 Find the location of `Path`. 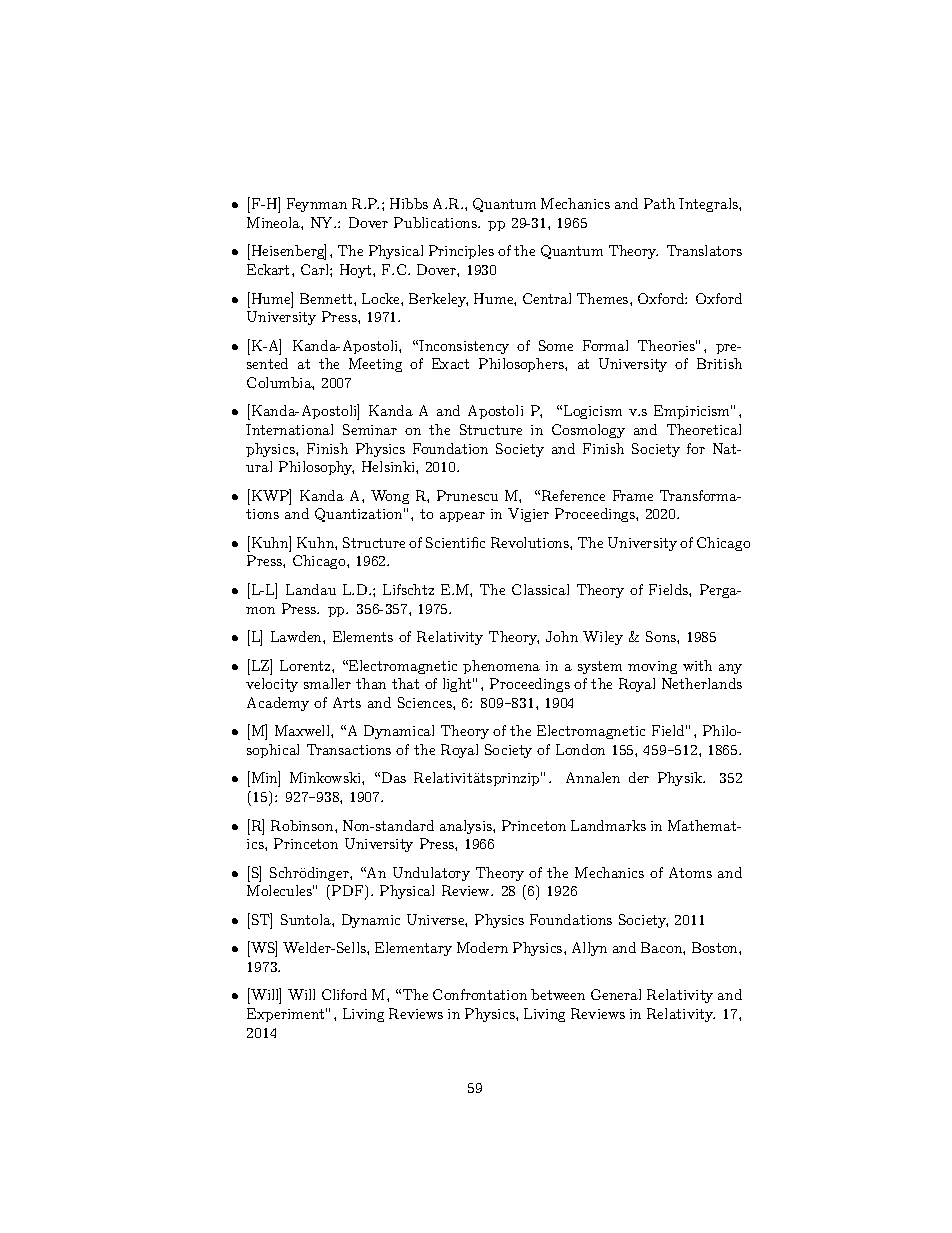

Path is located at coordinates (659, 203).
